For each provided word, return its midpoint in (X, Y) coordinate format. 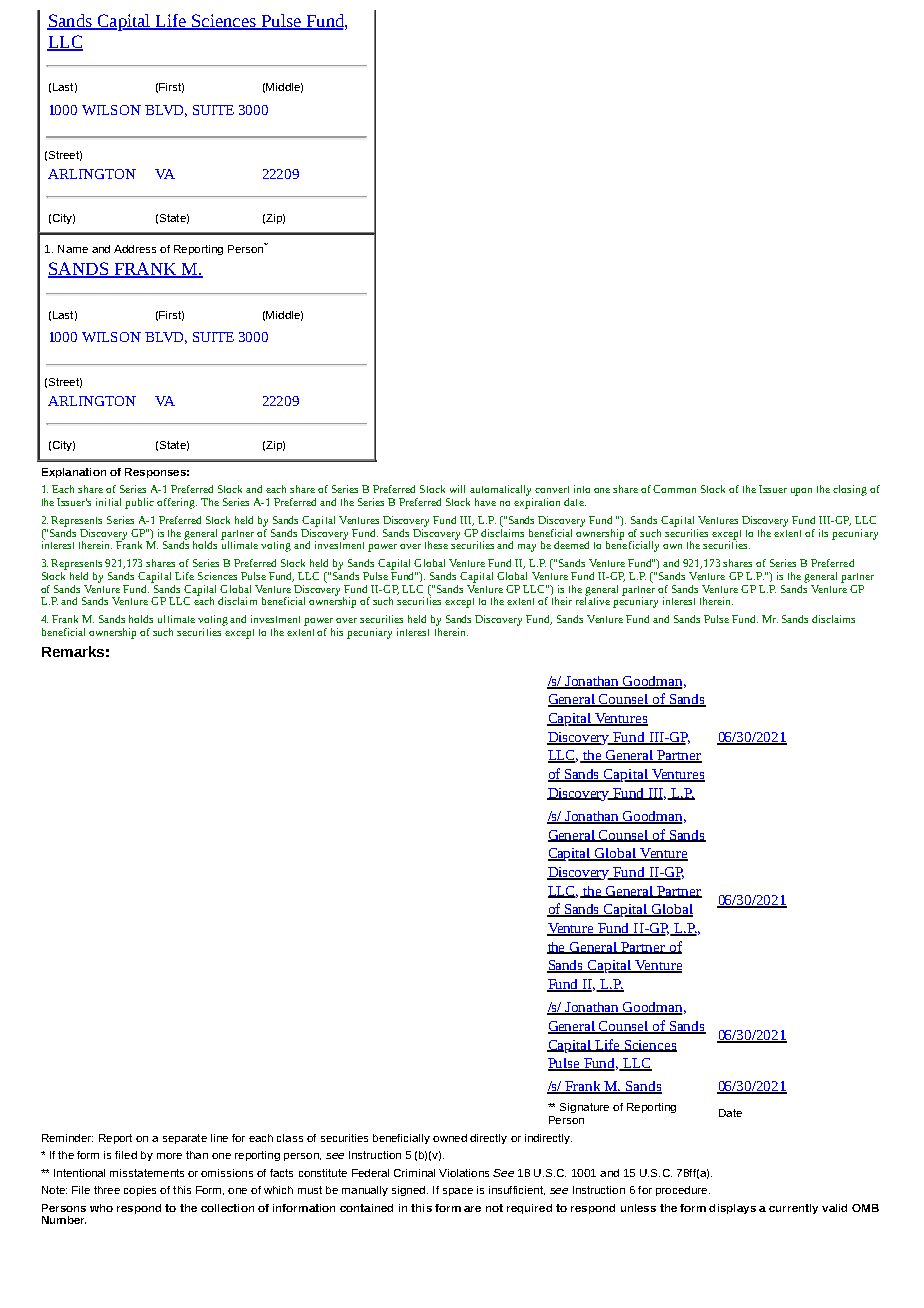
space (458, 1192)
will (457, 489)
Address (135, 249)
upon (801, 492)
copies (140, 1191)
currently (793, 1209)
